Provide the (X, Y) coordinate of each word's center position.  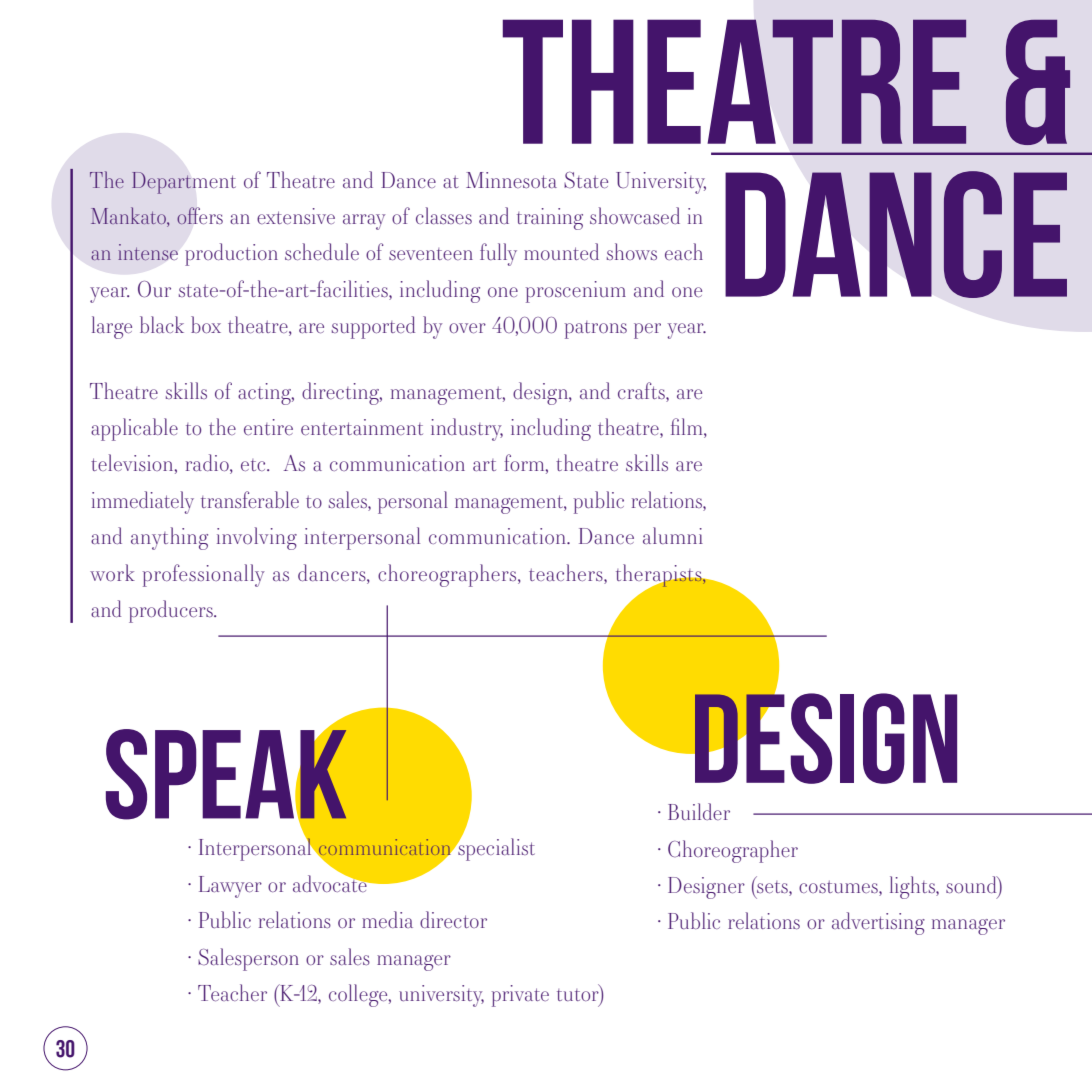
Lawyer (230, 887)
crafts (642, 390)
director (453, 919)
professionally (204, 575)
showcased (635, 215)
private (520, 996)
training (550, 219)
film (688, 428)
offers (200, 216)
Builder (699, 811)
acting (265, 394)
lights (913, 887)
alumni (673, 535)
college (359, 995)
